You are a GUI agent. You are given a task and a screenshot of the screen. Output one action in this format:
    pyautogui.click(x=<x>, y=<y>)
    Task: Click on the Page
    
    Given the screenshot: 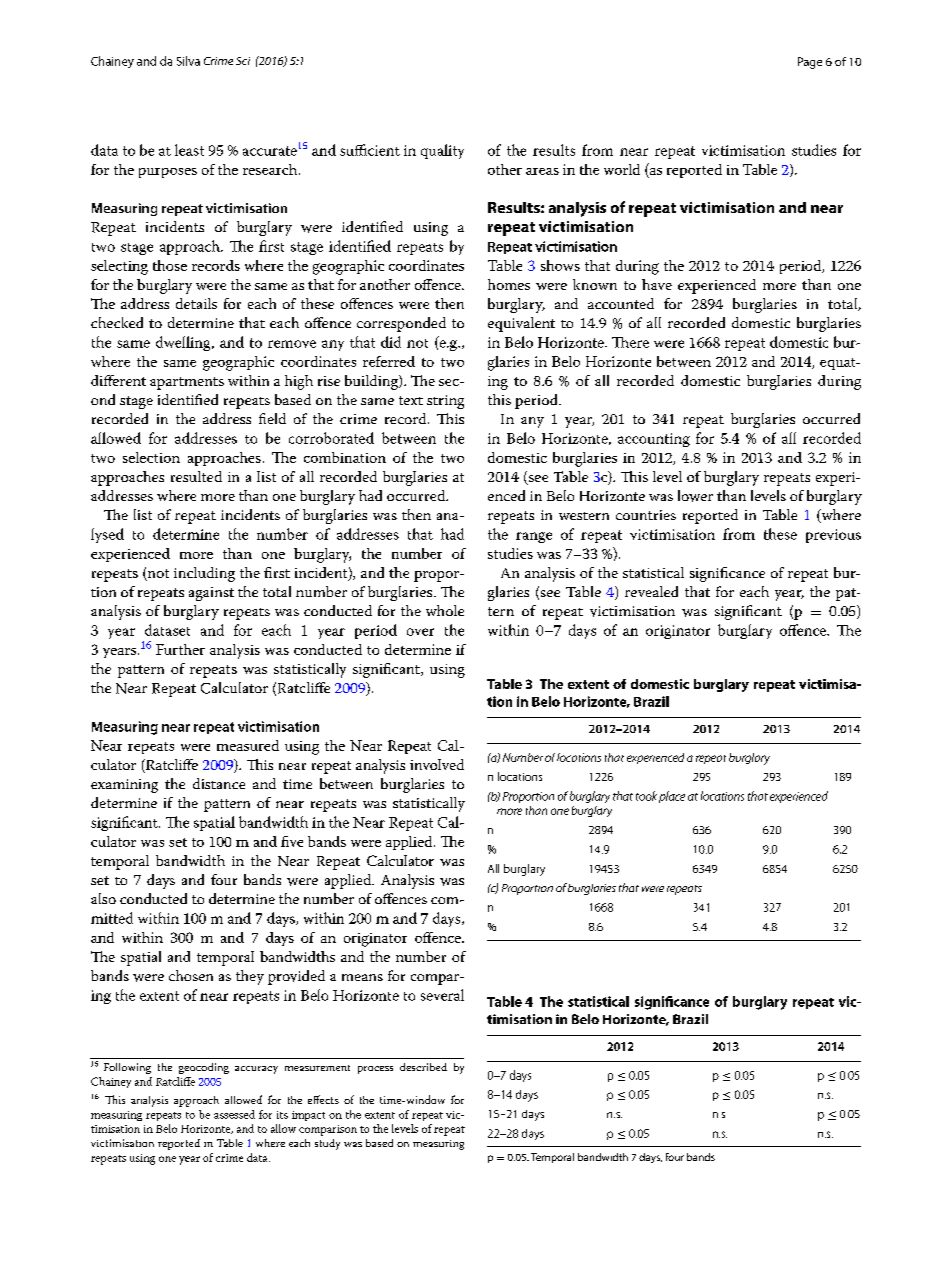 What is the action you would take?
    pyautogui.click(x=810, y=63)
